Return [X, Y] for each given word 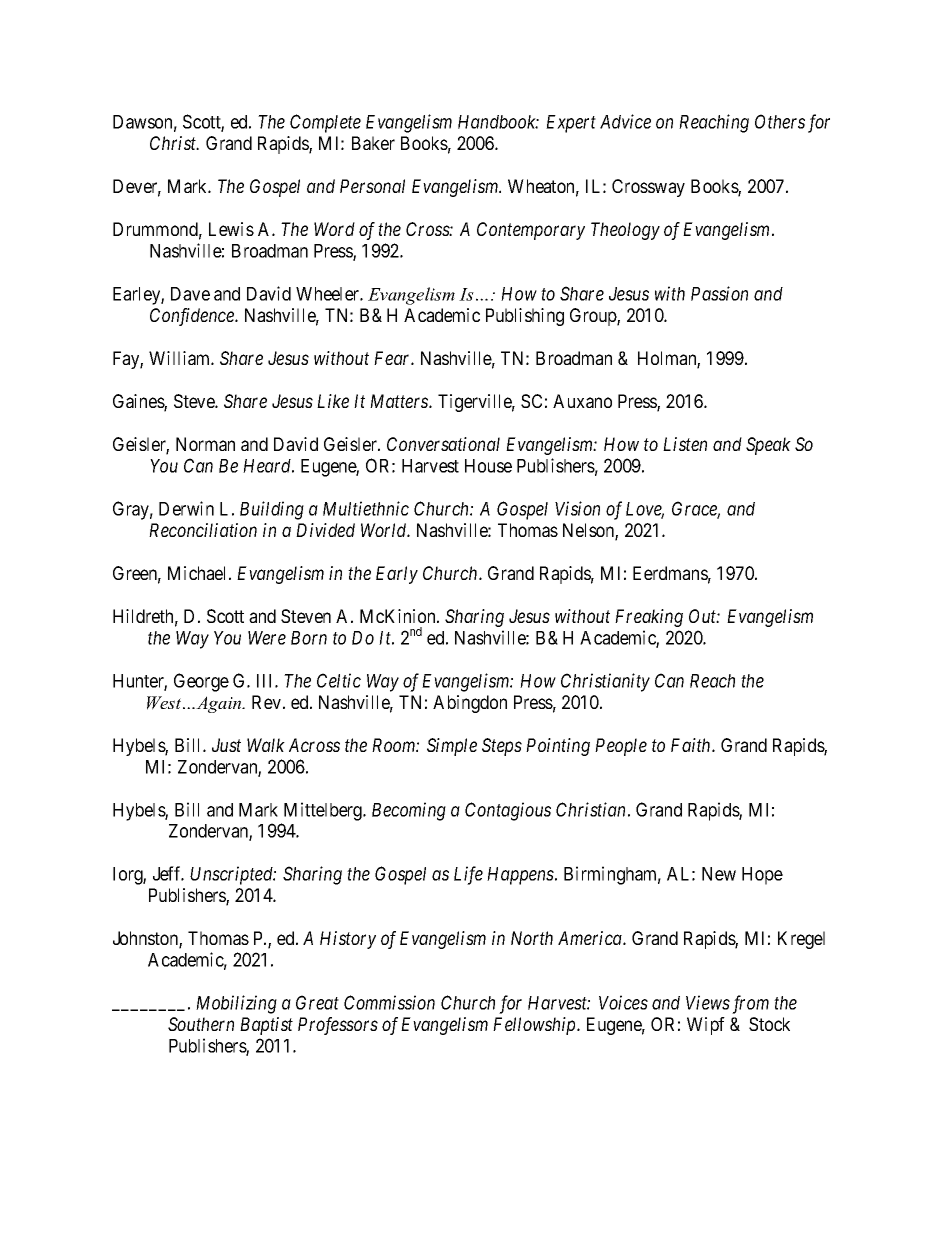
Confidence [193, 317]
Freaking [649, 618]
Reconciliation [203, 530]
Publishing [525, 317]
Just [226, 745]
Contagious [508, 811]
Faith [692, 745]
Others [780, 121]
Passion [719, 293]
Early [397, 575]
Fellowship [535, 1026]
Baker [373, 143]
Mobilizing [236, 1004]
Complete [325, 123]
